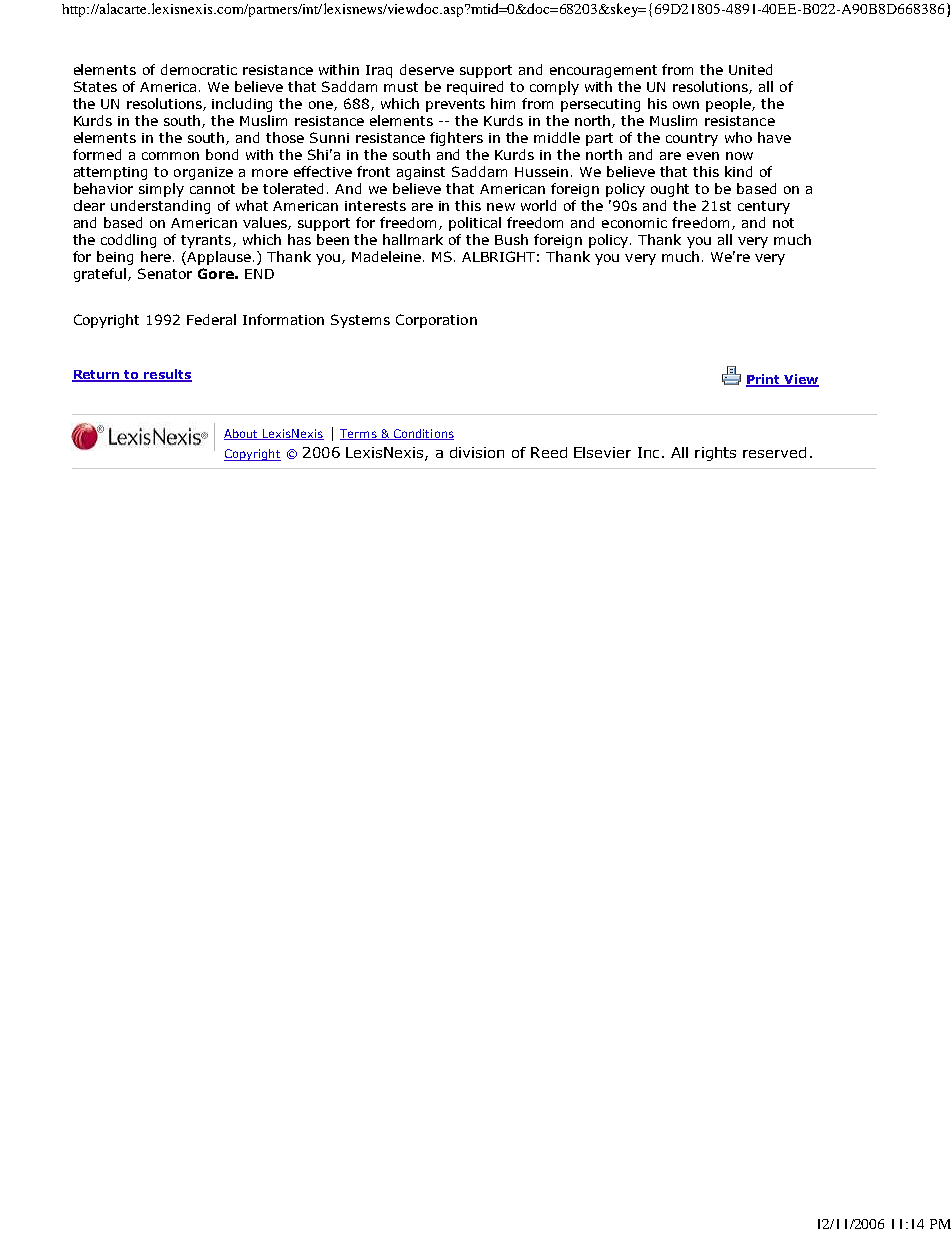  I want to click on Print, so click(764, 380).
